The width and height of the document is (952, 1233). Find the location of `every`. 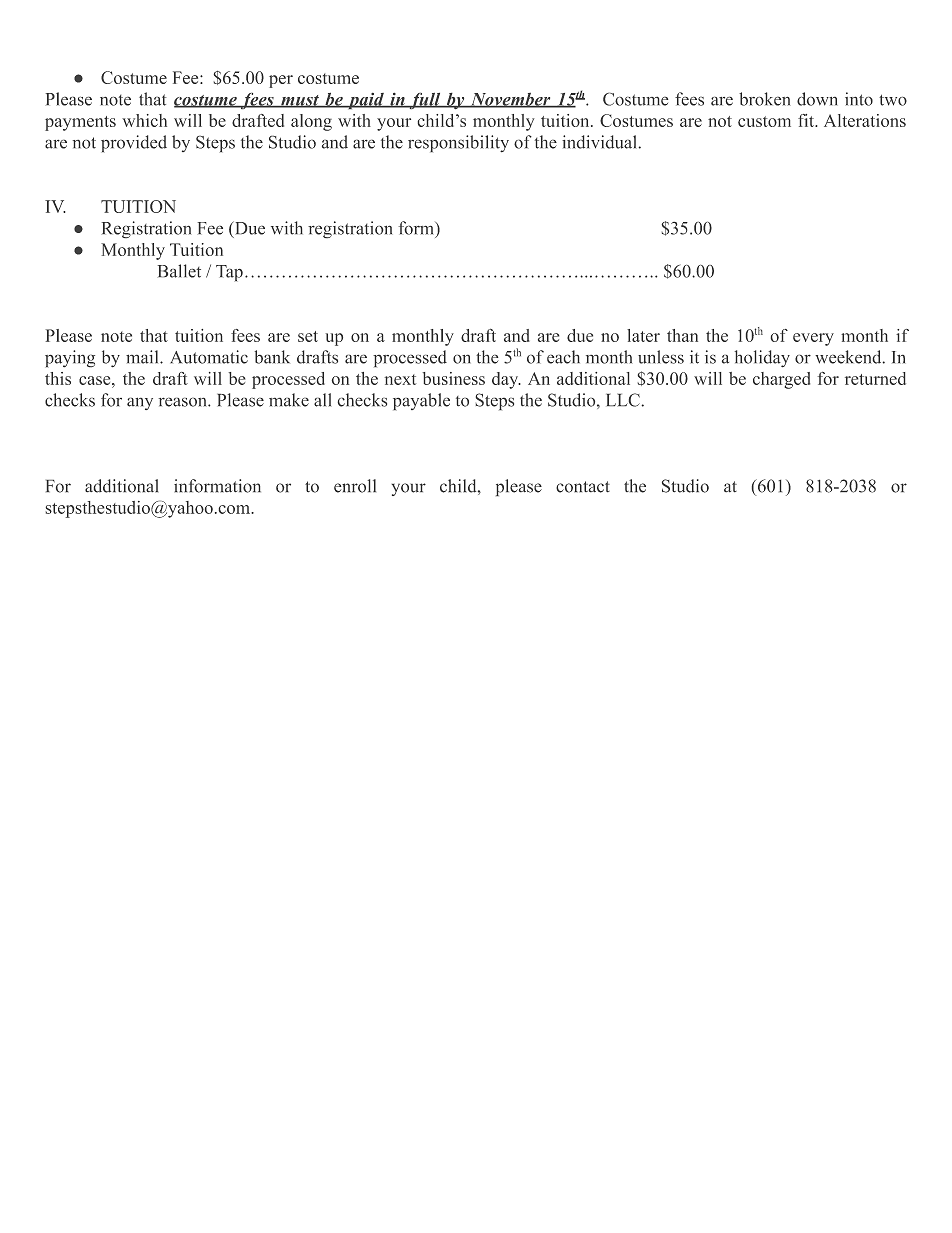

every is located at coordinates (813, 339).
